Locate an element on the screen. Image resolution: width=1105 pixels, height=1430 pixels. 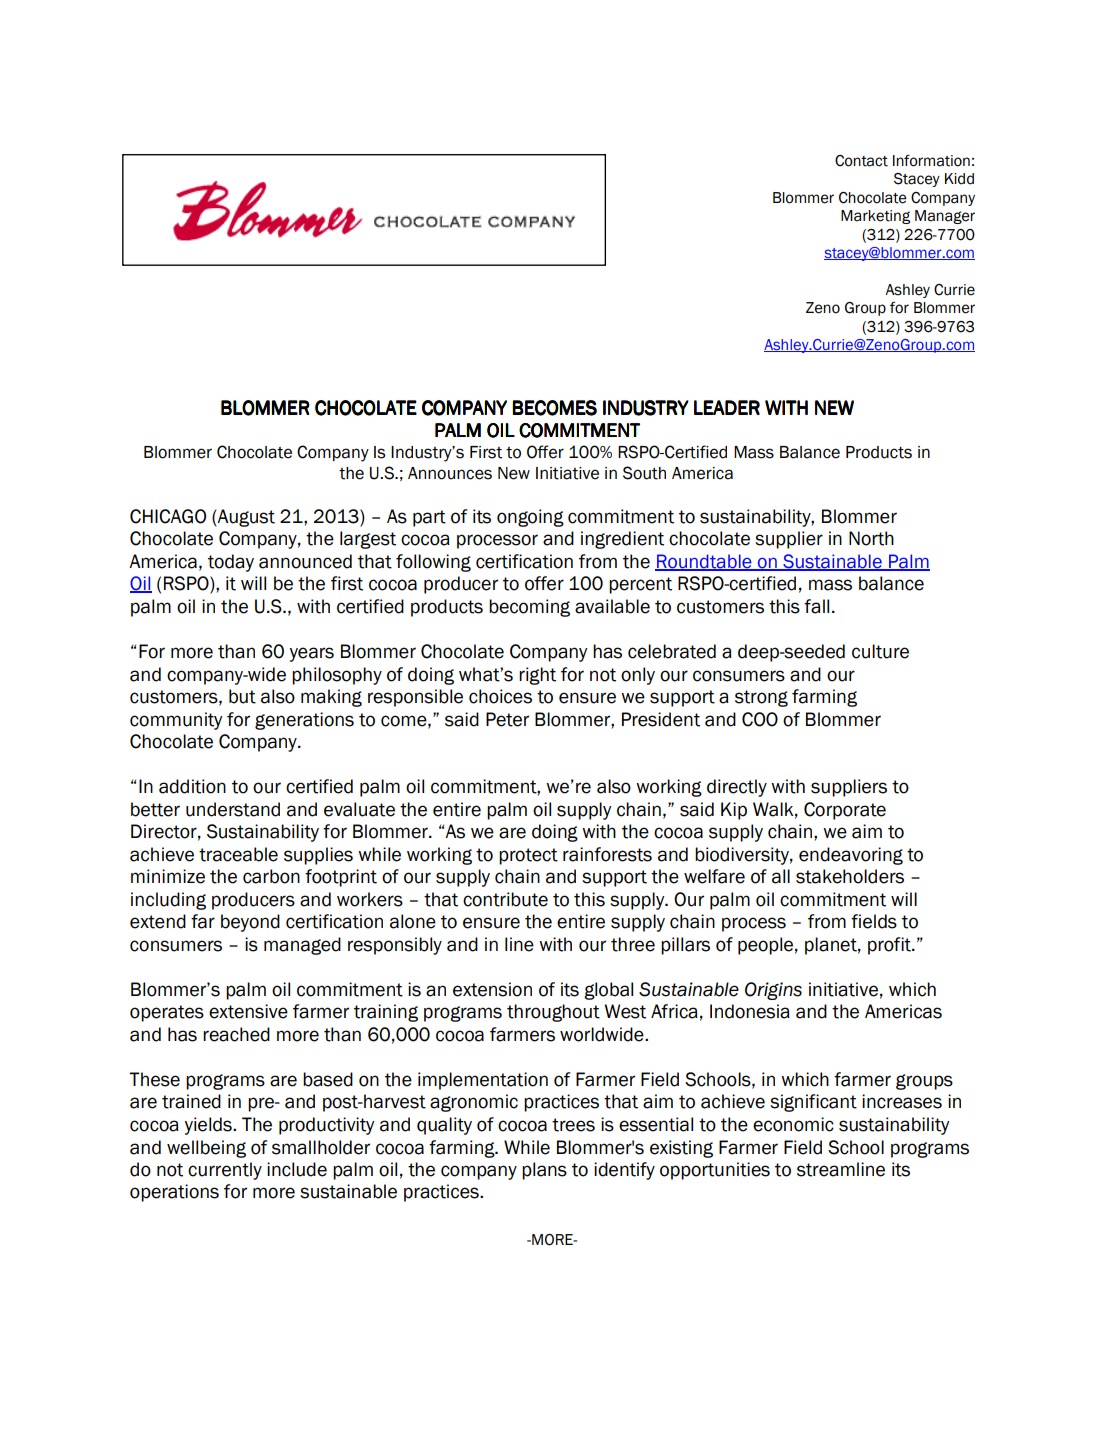
Information is located at coordinates (931, 161).
